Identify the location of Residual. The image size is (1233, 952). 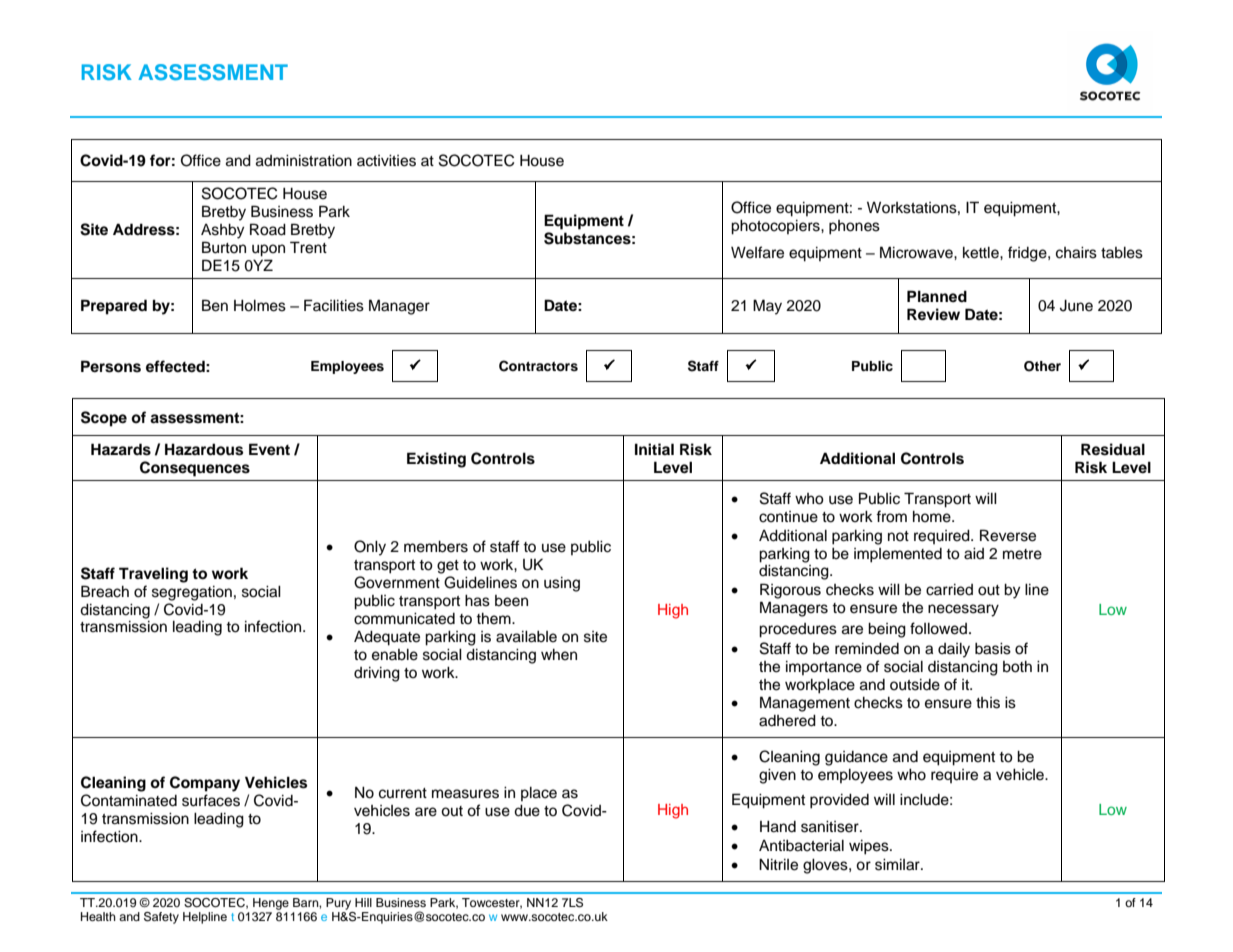
(1113, 449).
